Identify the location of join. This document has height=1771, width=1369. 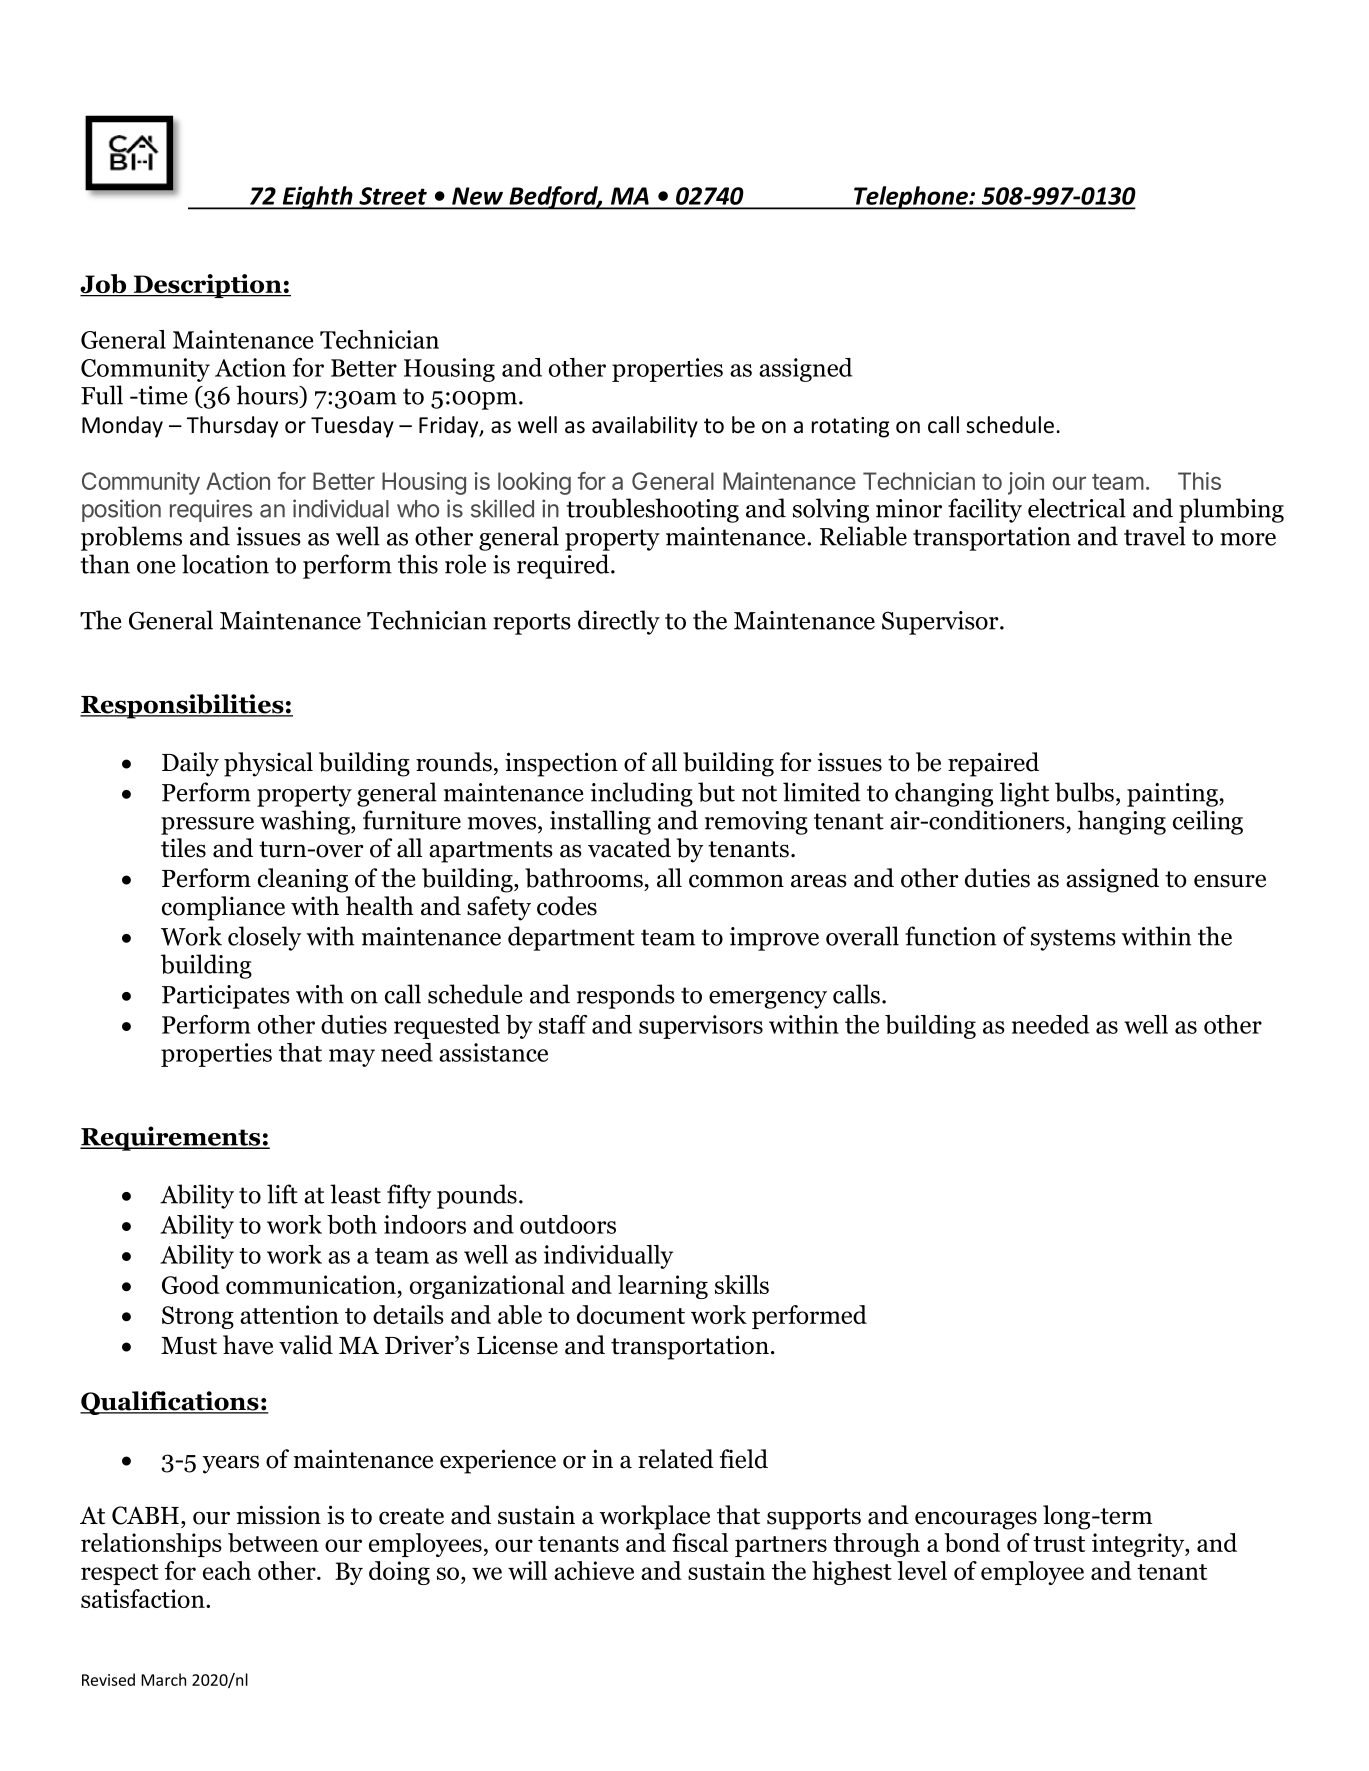
(1026, 483).
